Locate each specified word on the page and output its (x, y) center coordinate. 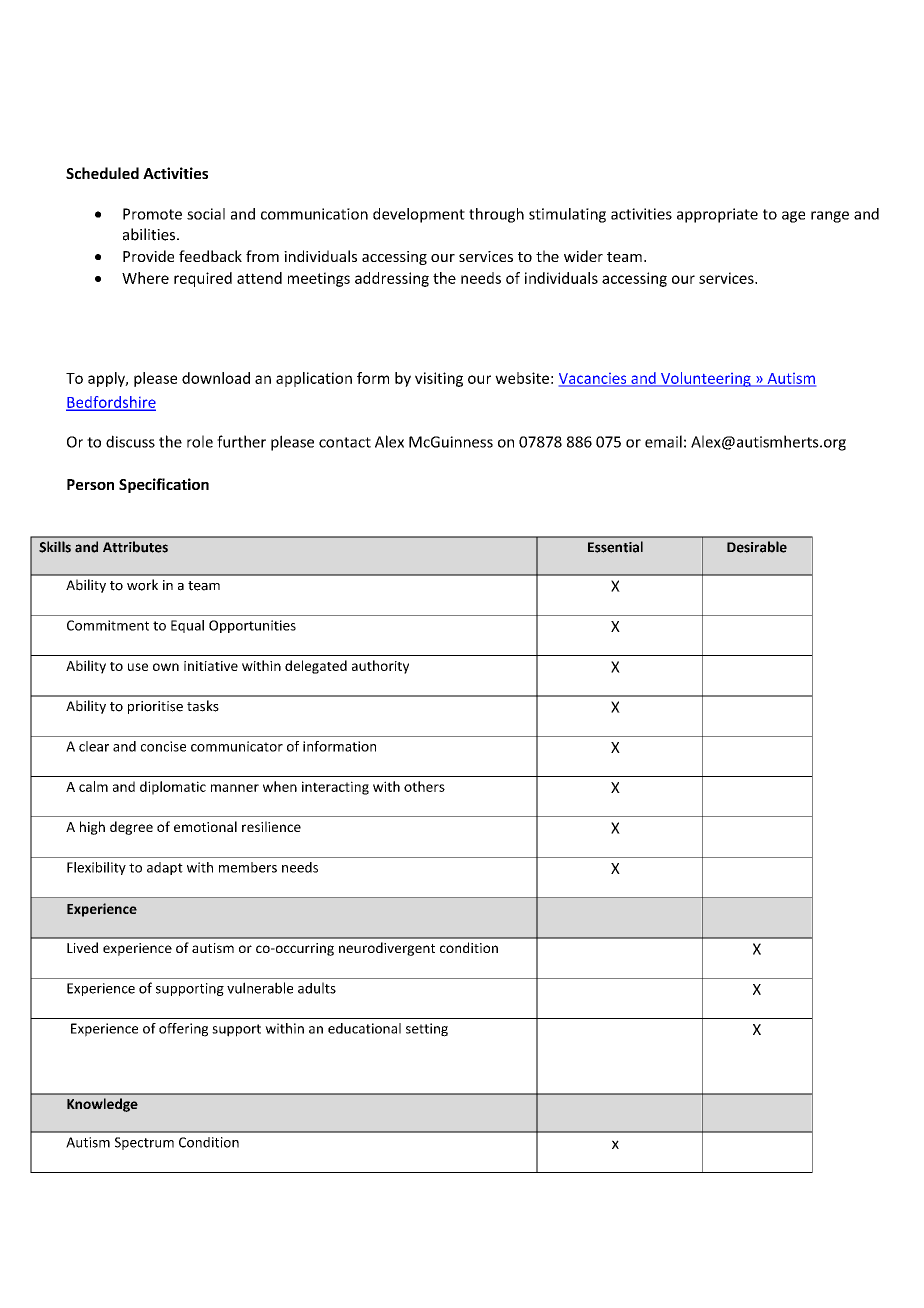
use (138, 667)
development (419, 215)
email (663, 441)
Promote (152, 214)
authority (380, 667)
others (424, 786)
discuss (130, 441)
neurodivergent (387, 949)
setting (427, 1030)
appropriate (717, 215)
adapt (165, 868)
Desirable (757, 547)
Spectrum (144, 1143)
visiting (439, 379)
